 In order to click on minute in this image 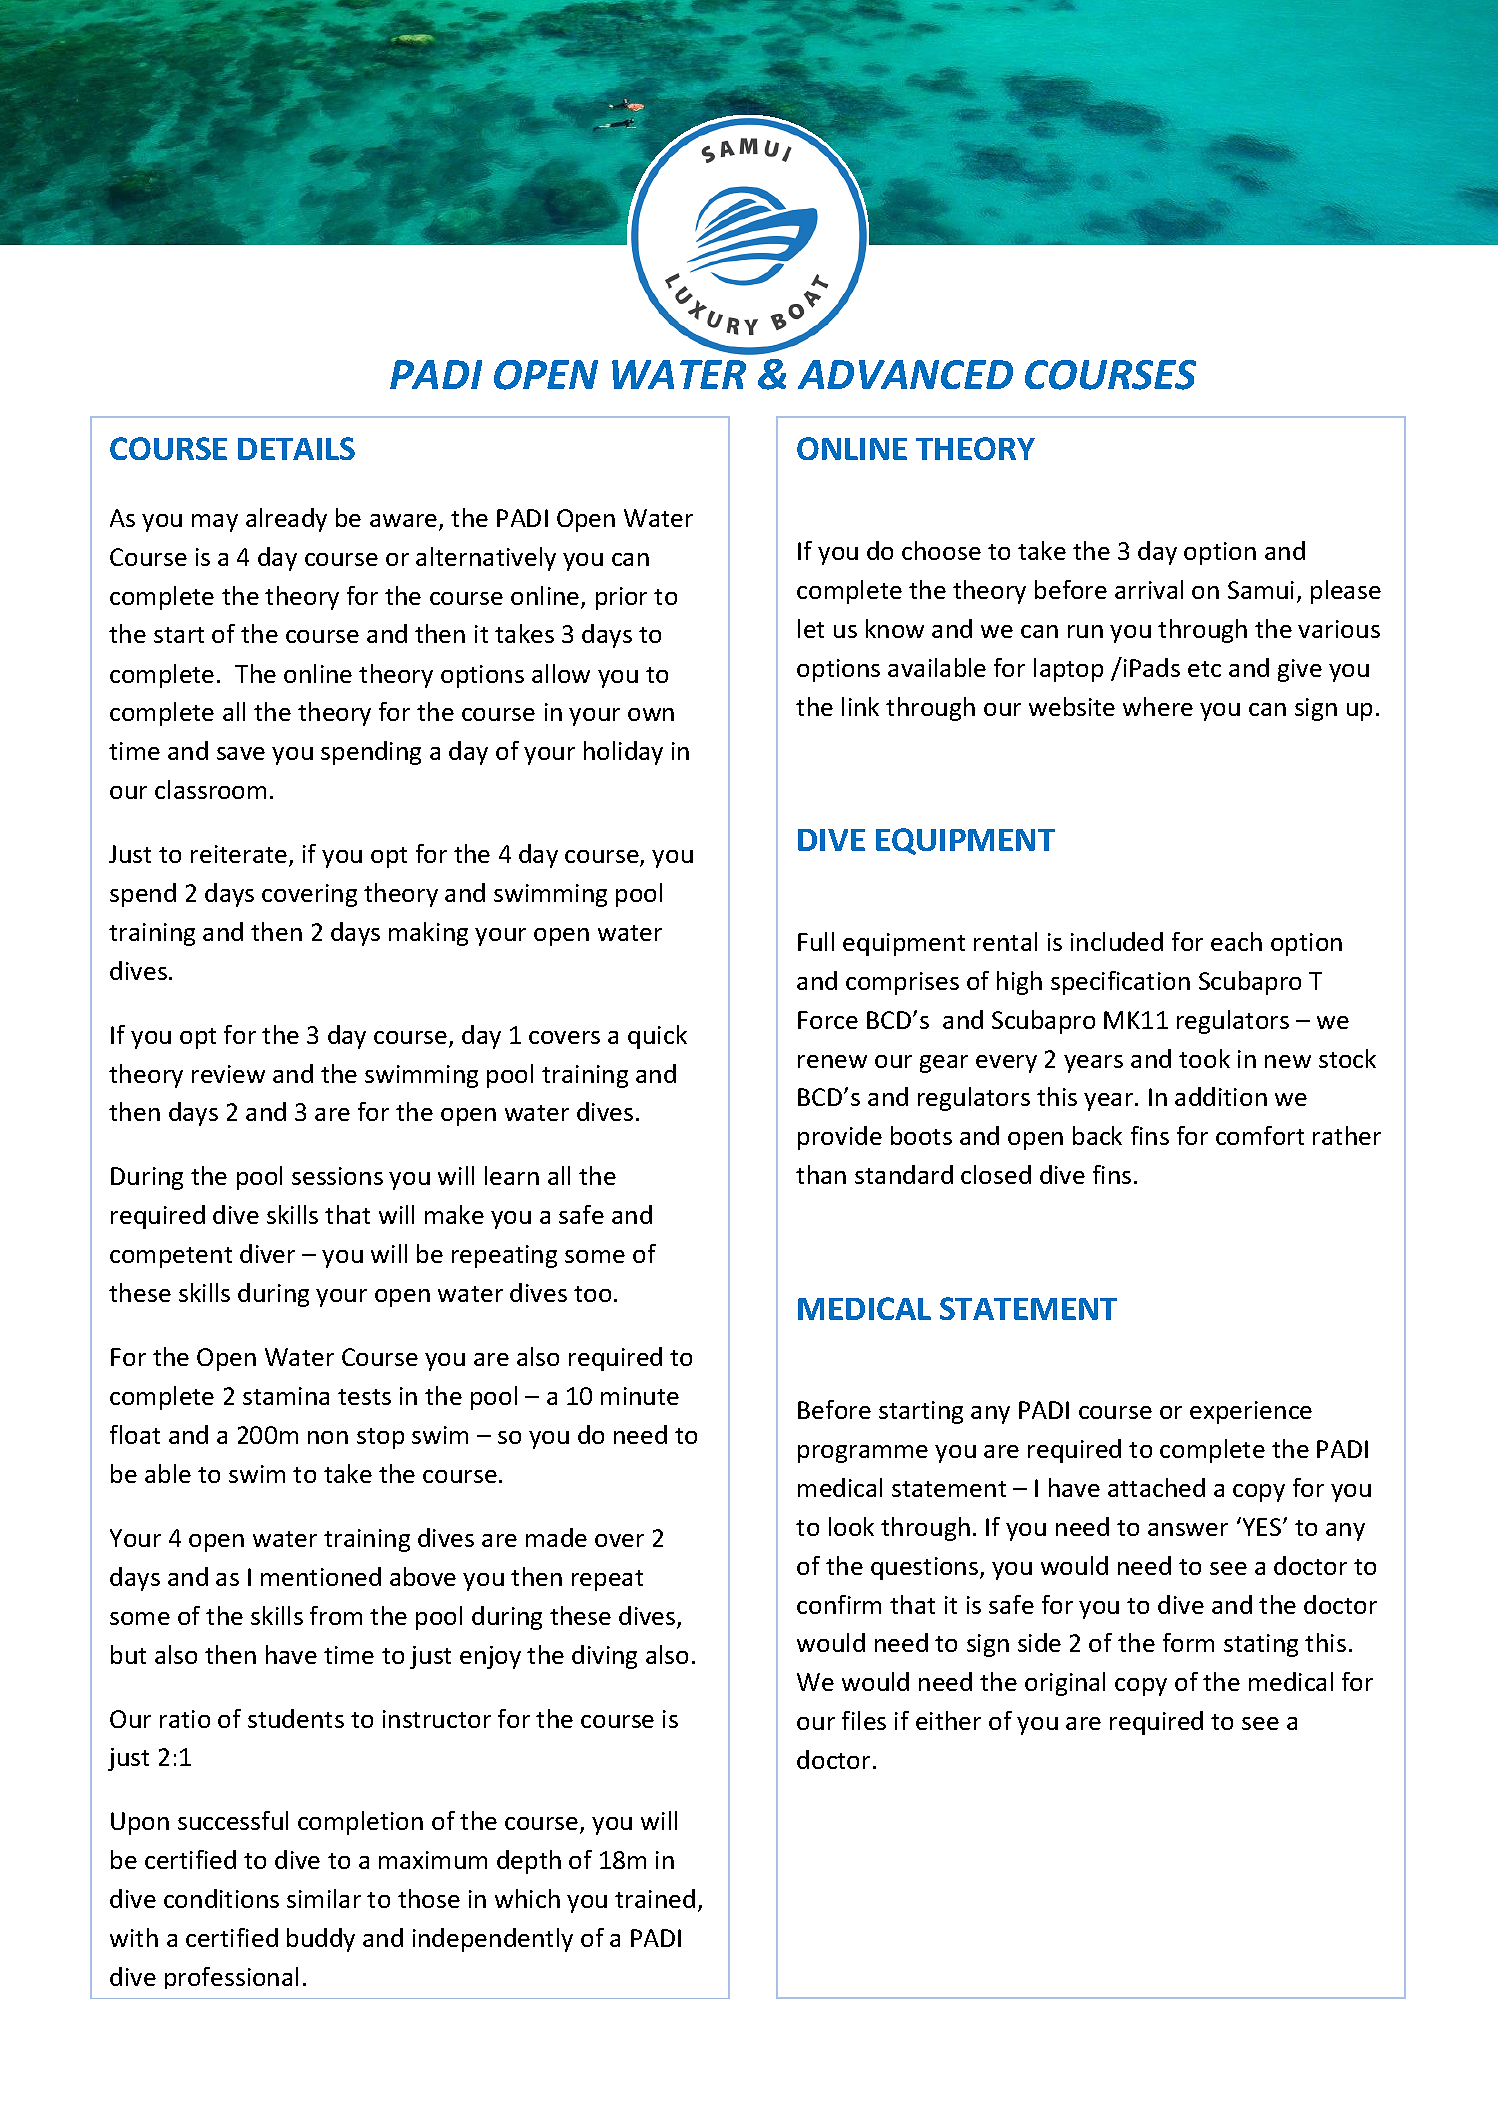, I will do `click(640, 1396)`.
